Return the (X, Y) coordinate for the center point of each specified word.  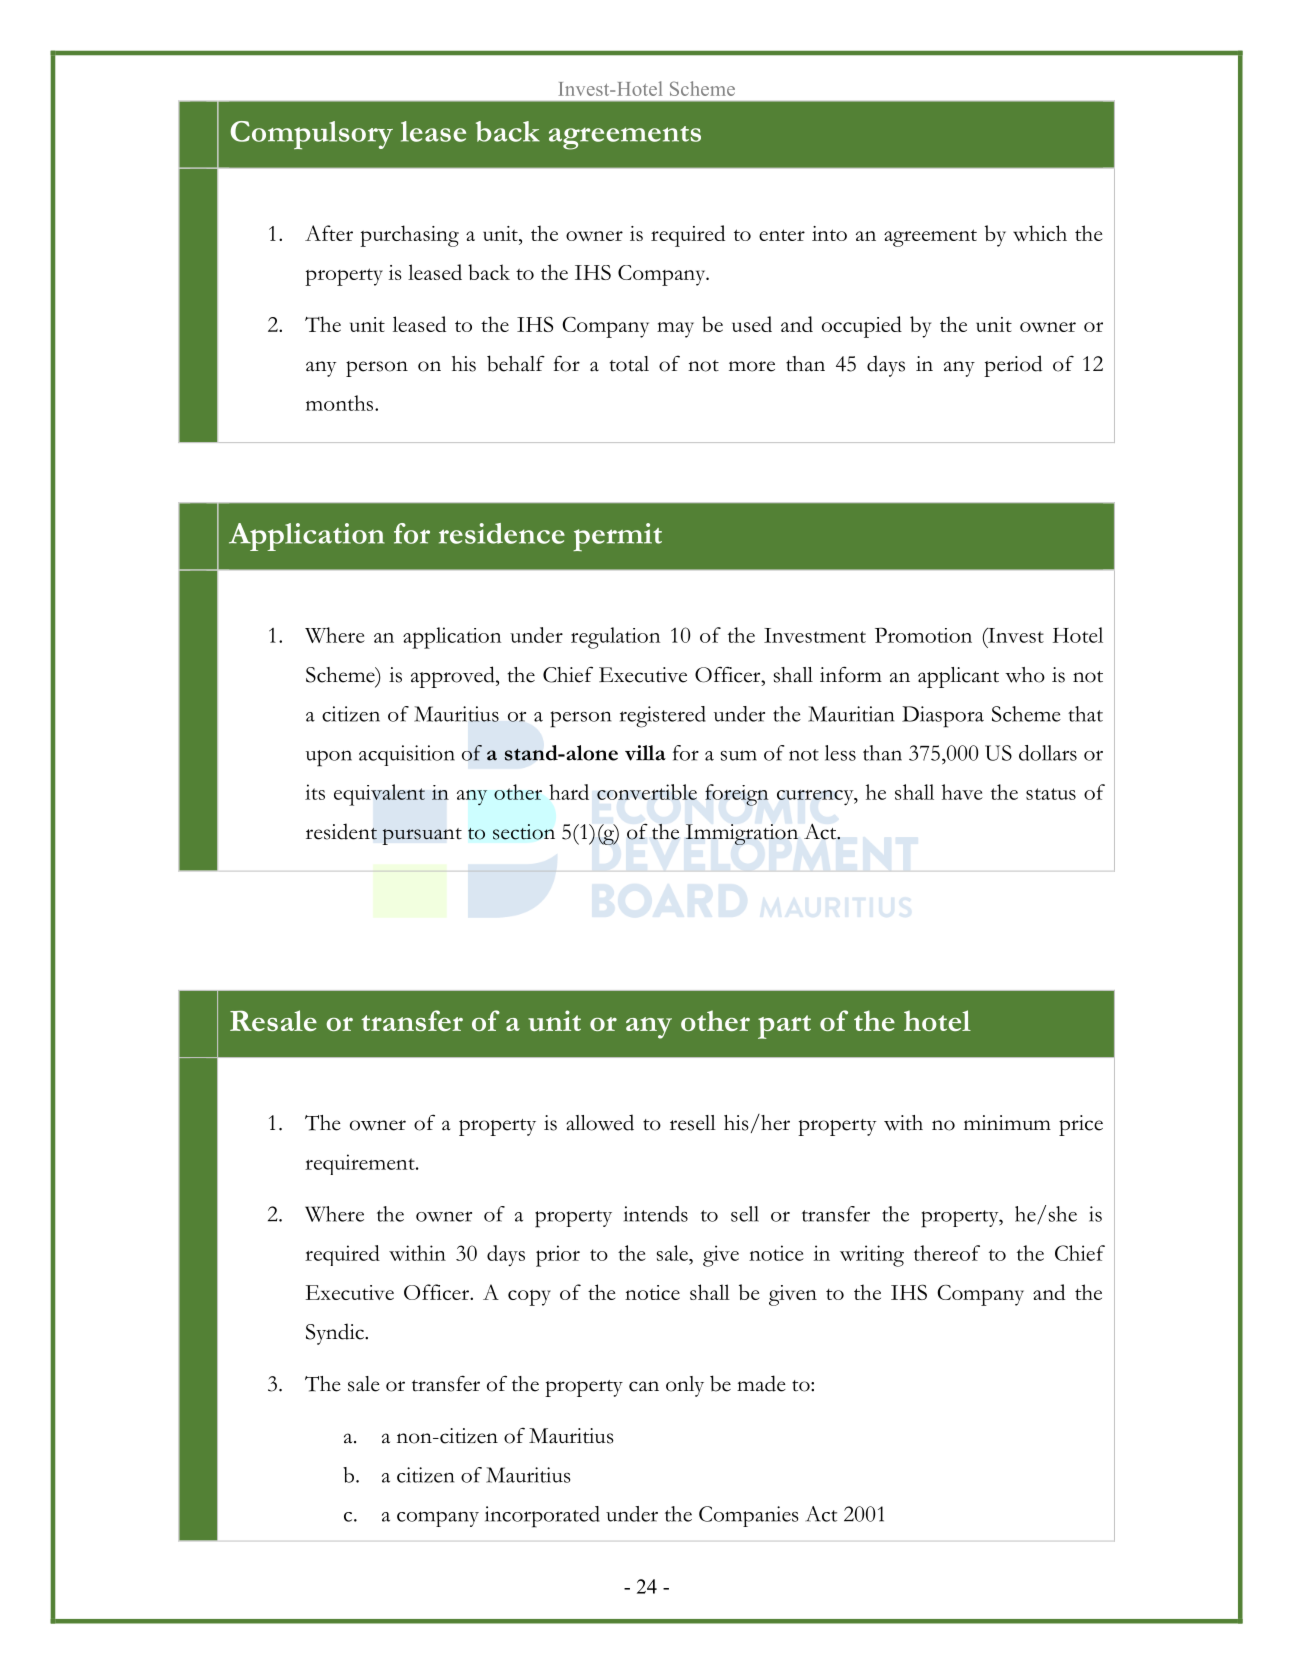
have (962, 792)
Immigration (742, 834)
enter (782, 235)
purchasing (409, 236)
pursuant (422, 836)
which (1040, 233)
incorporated (542, 1517)
